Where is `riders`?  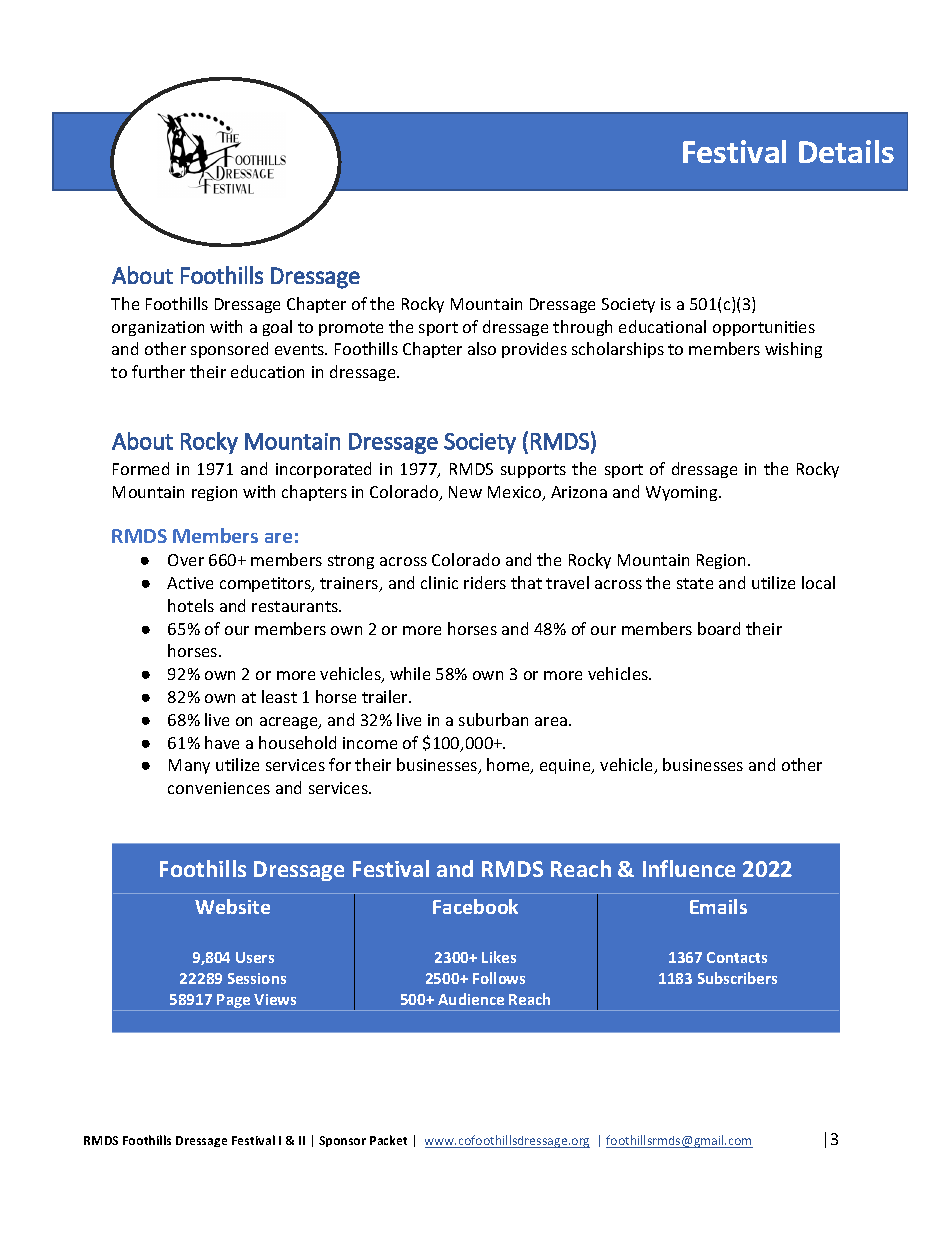
riders is located at coordinates (485, 582).
